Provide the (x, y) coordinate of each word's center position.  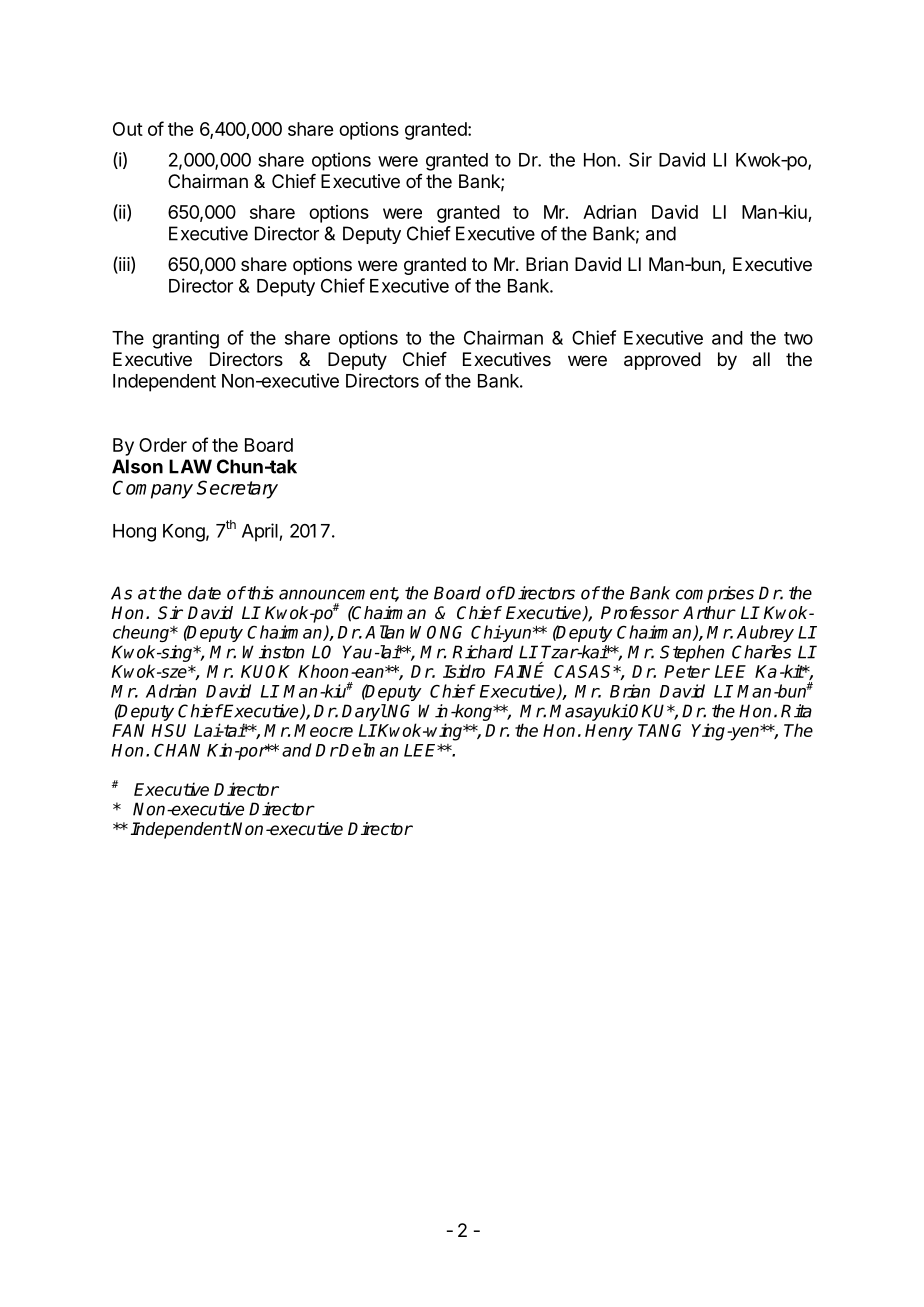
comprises (715, 594)
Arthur (709, 612)
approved (662, 361)
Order (163, 445)
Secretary (237, 489)
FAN (128, 730)
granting (185, 339)
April (261, 532)
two (798, 338)
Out (128, 129)
